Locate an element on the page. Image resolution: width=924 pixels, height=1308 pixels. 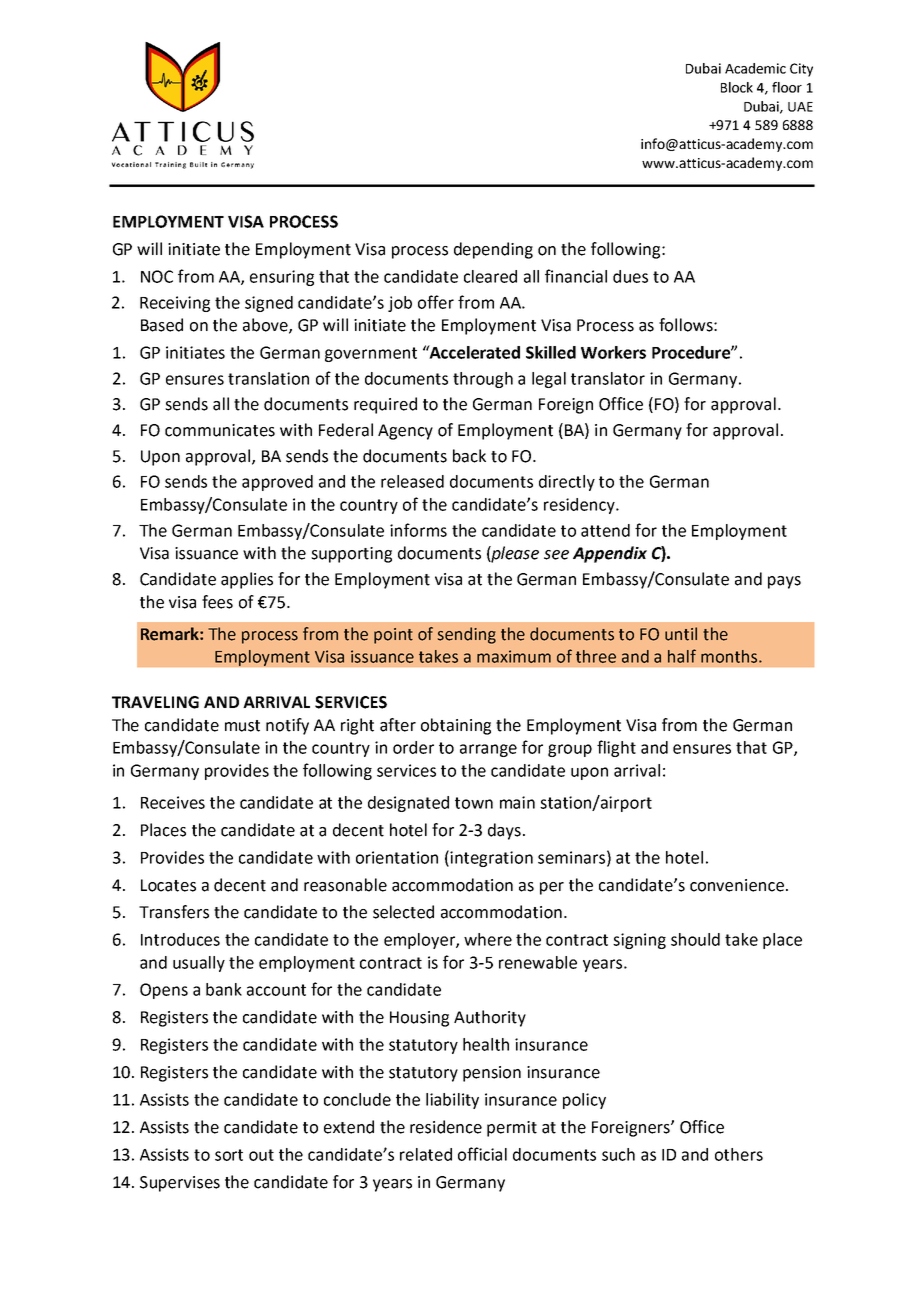
months is located at coordinates (730, 656).
